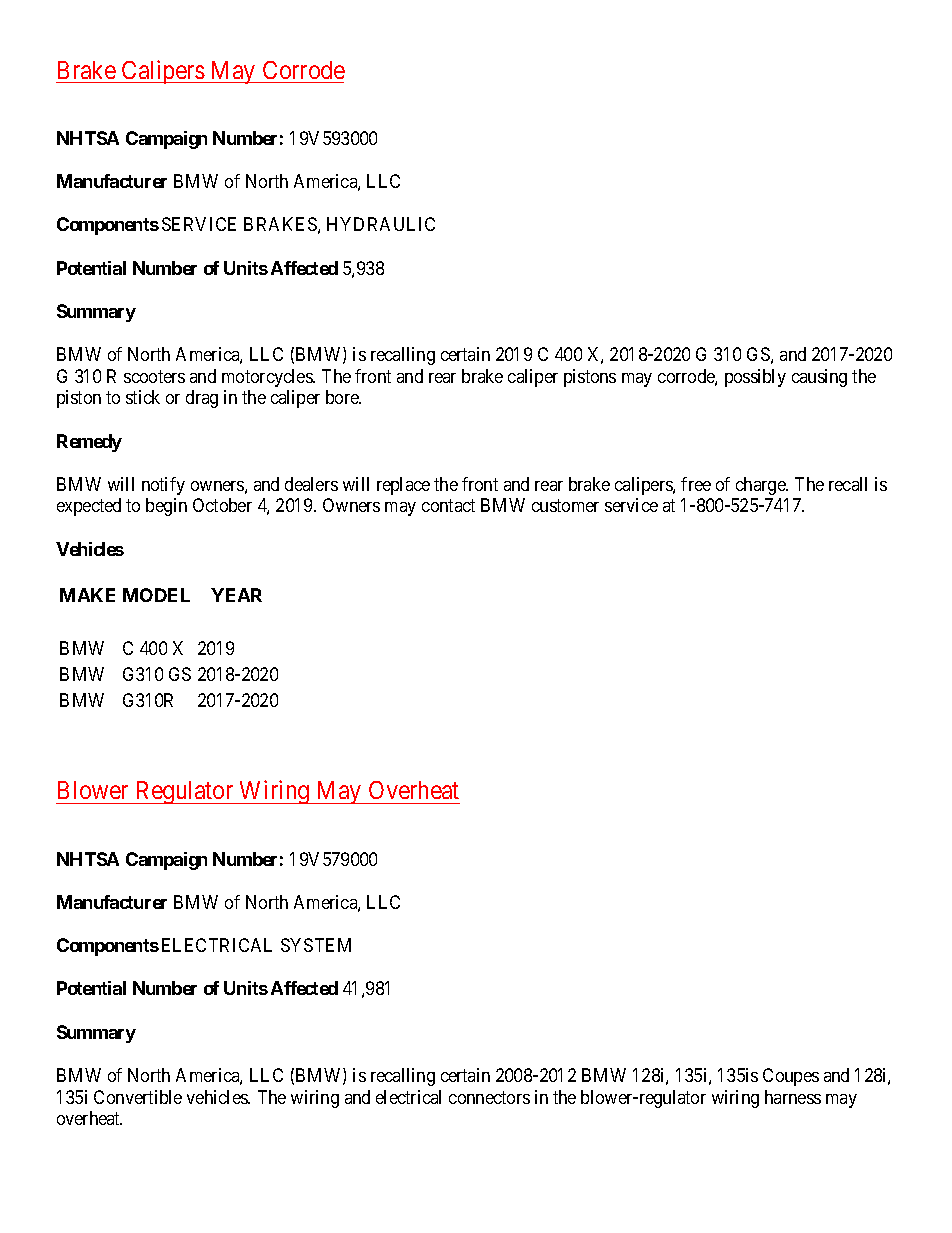 The height and width of the image is (1233, 952). I want to click on bore, so click(343, 397).
